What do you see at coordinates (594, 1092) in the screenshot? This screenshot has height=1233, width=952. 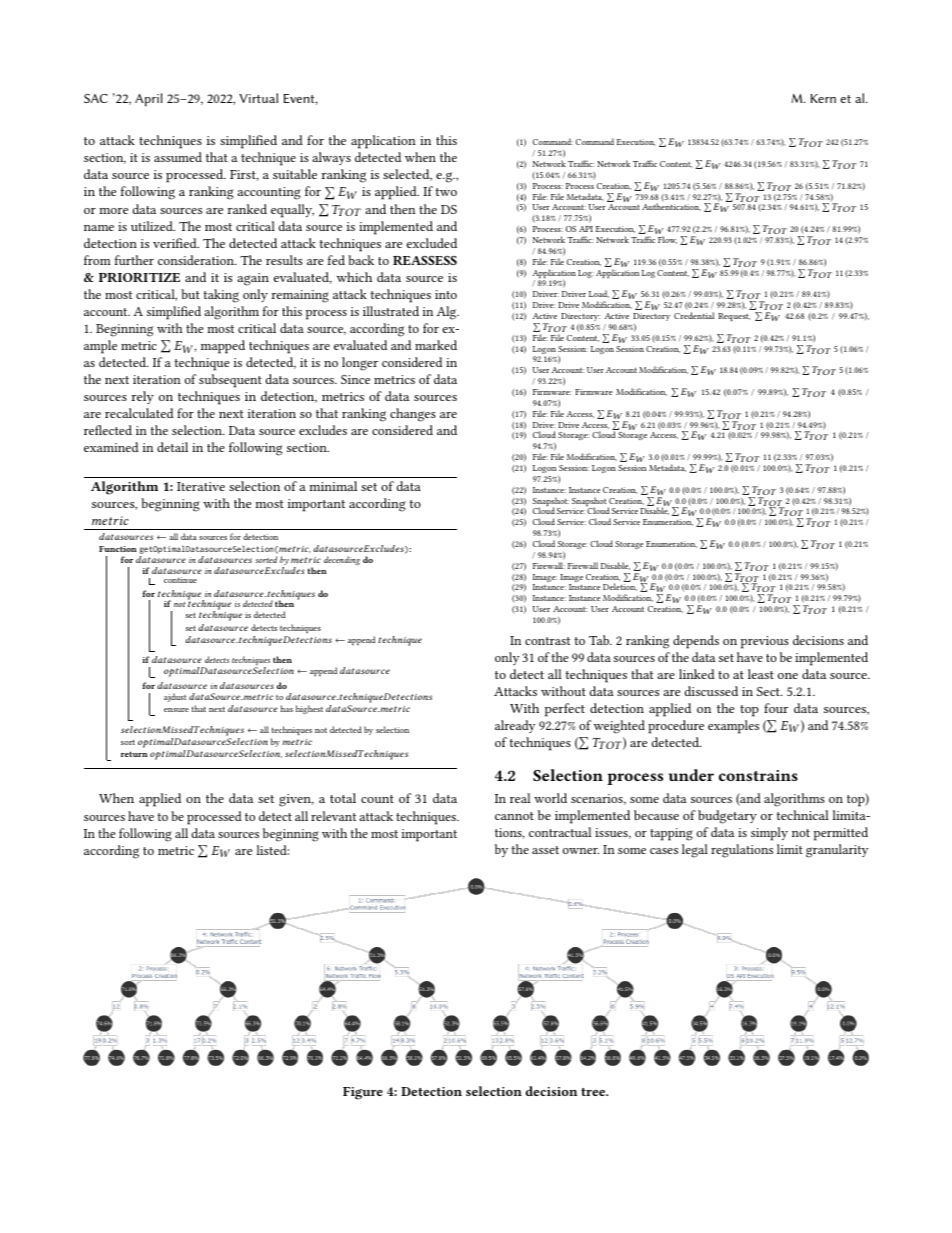 I see `tree` at bounding box center [594, 1092].
